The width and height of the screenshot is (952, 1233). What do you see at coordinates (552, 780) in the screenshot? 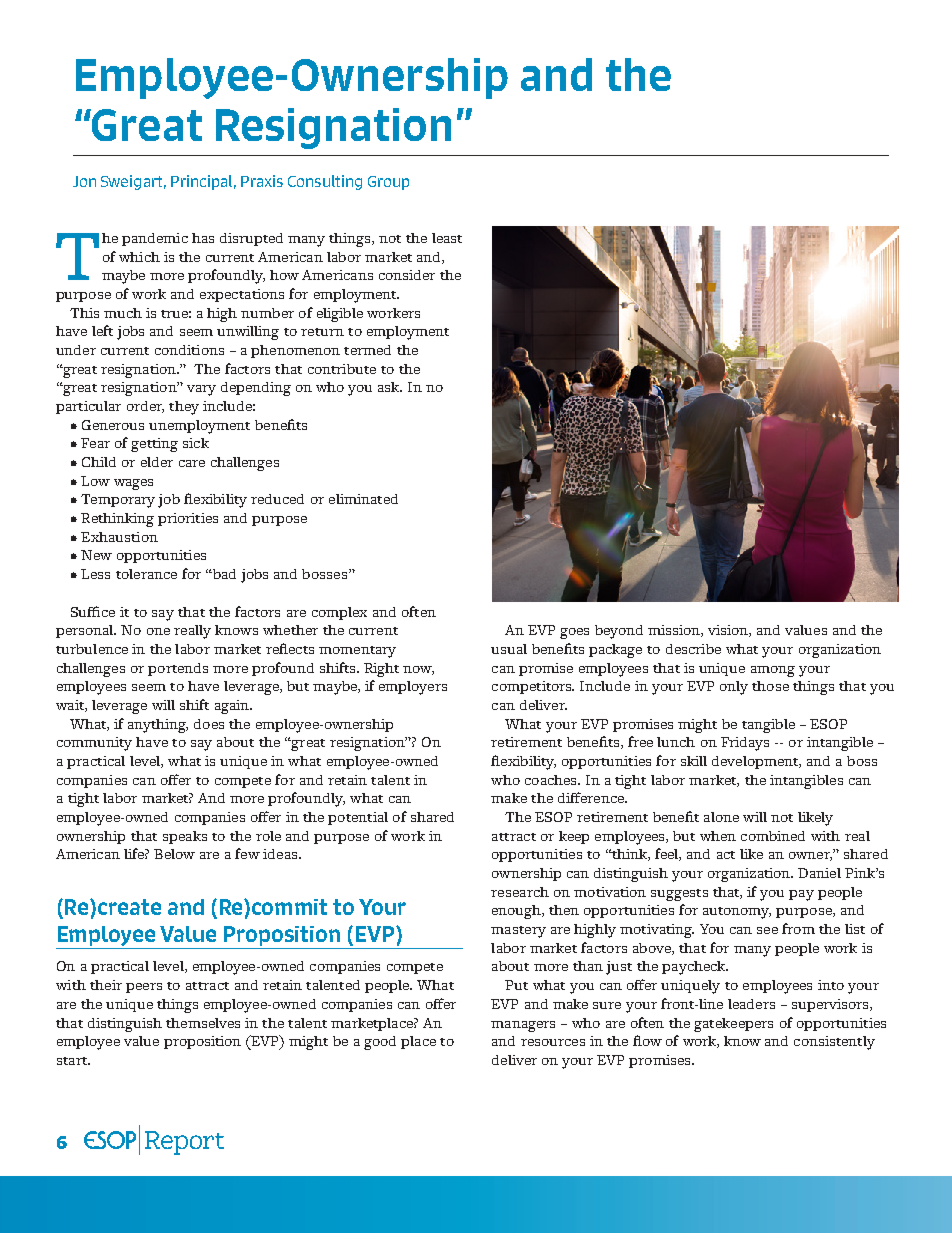
I see `coaches` at bounding box center [552, 780].
